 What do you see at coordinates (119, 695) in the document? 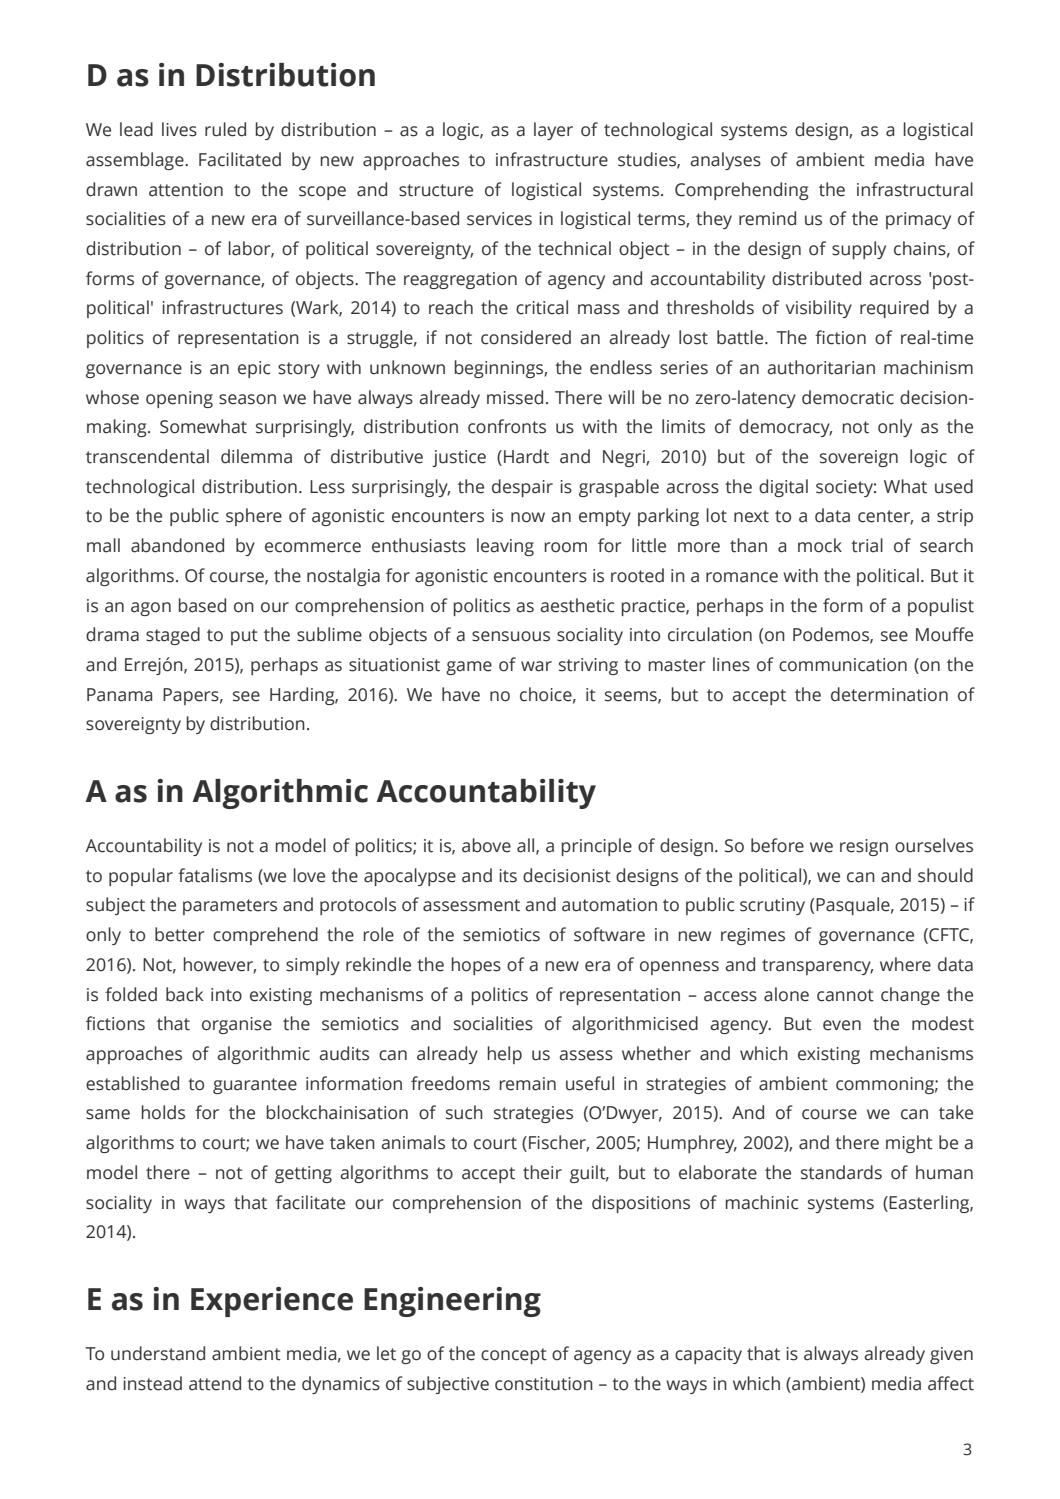
I see `Panama` at bounding box center [119, 695].
